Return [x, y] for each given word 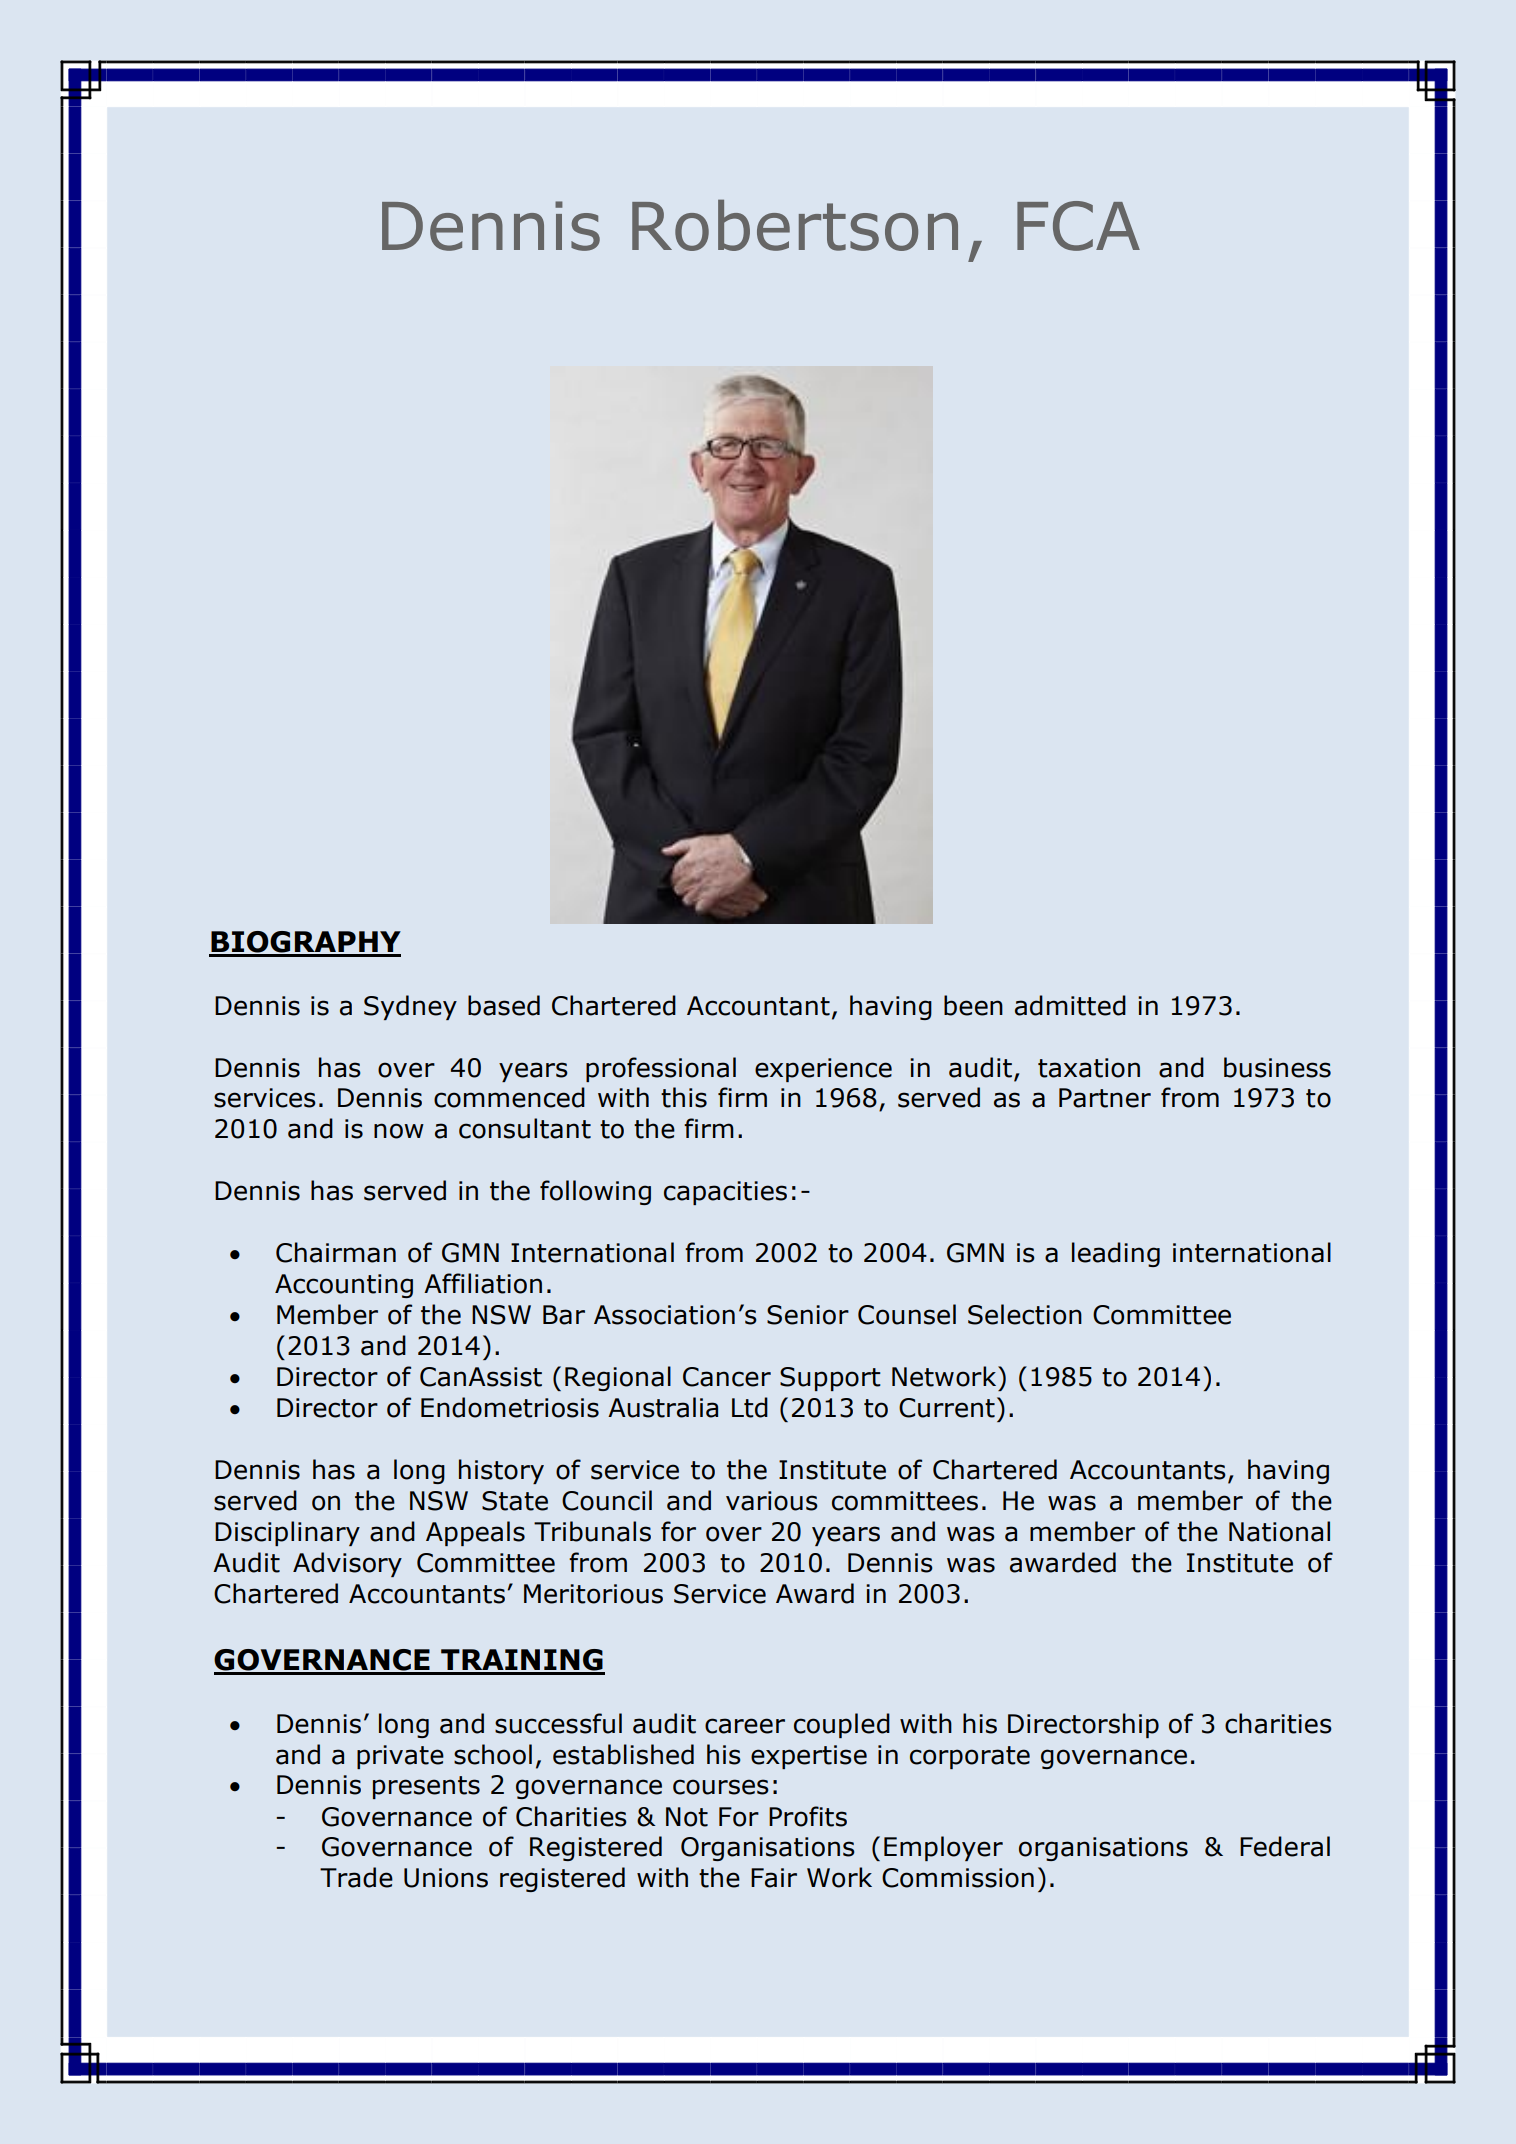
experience [823, 1070]
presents [426, 1787]
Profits [808, 1816]
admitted [1070, 1005]
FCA [1078, 226]
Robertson [795, 225]
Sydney [410, 1007]
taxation [1089, 1068]
